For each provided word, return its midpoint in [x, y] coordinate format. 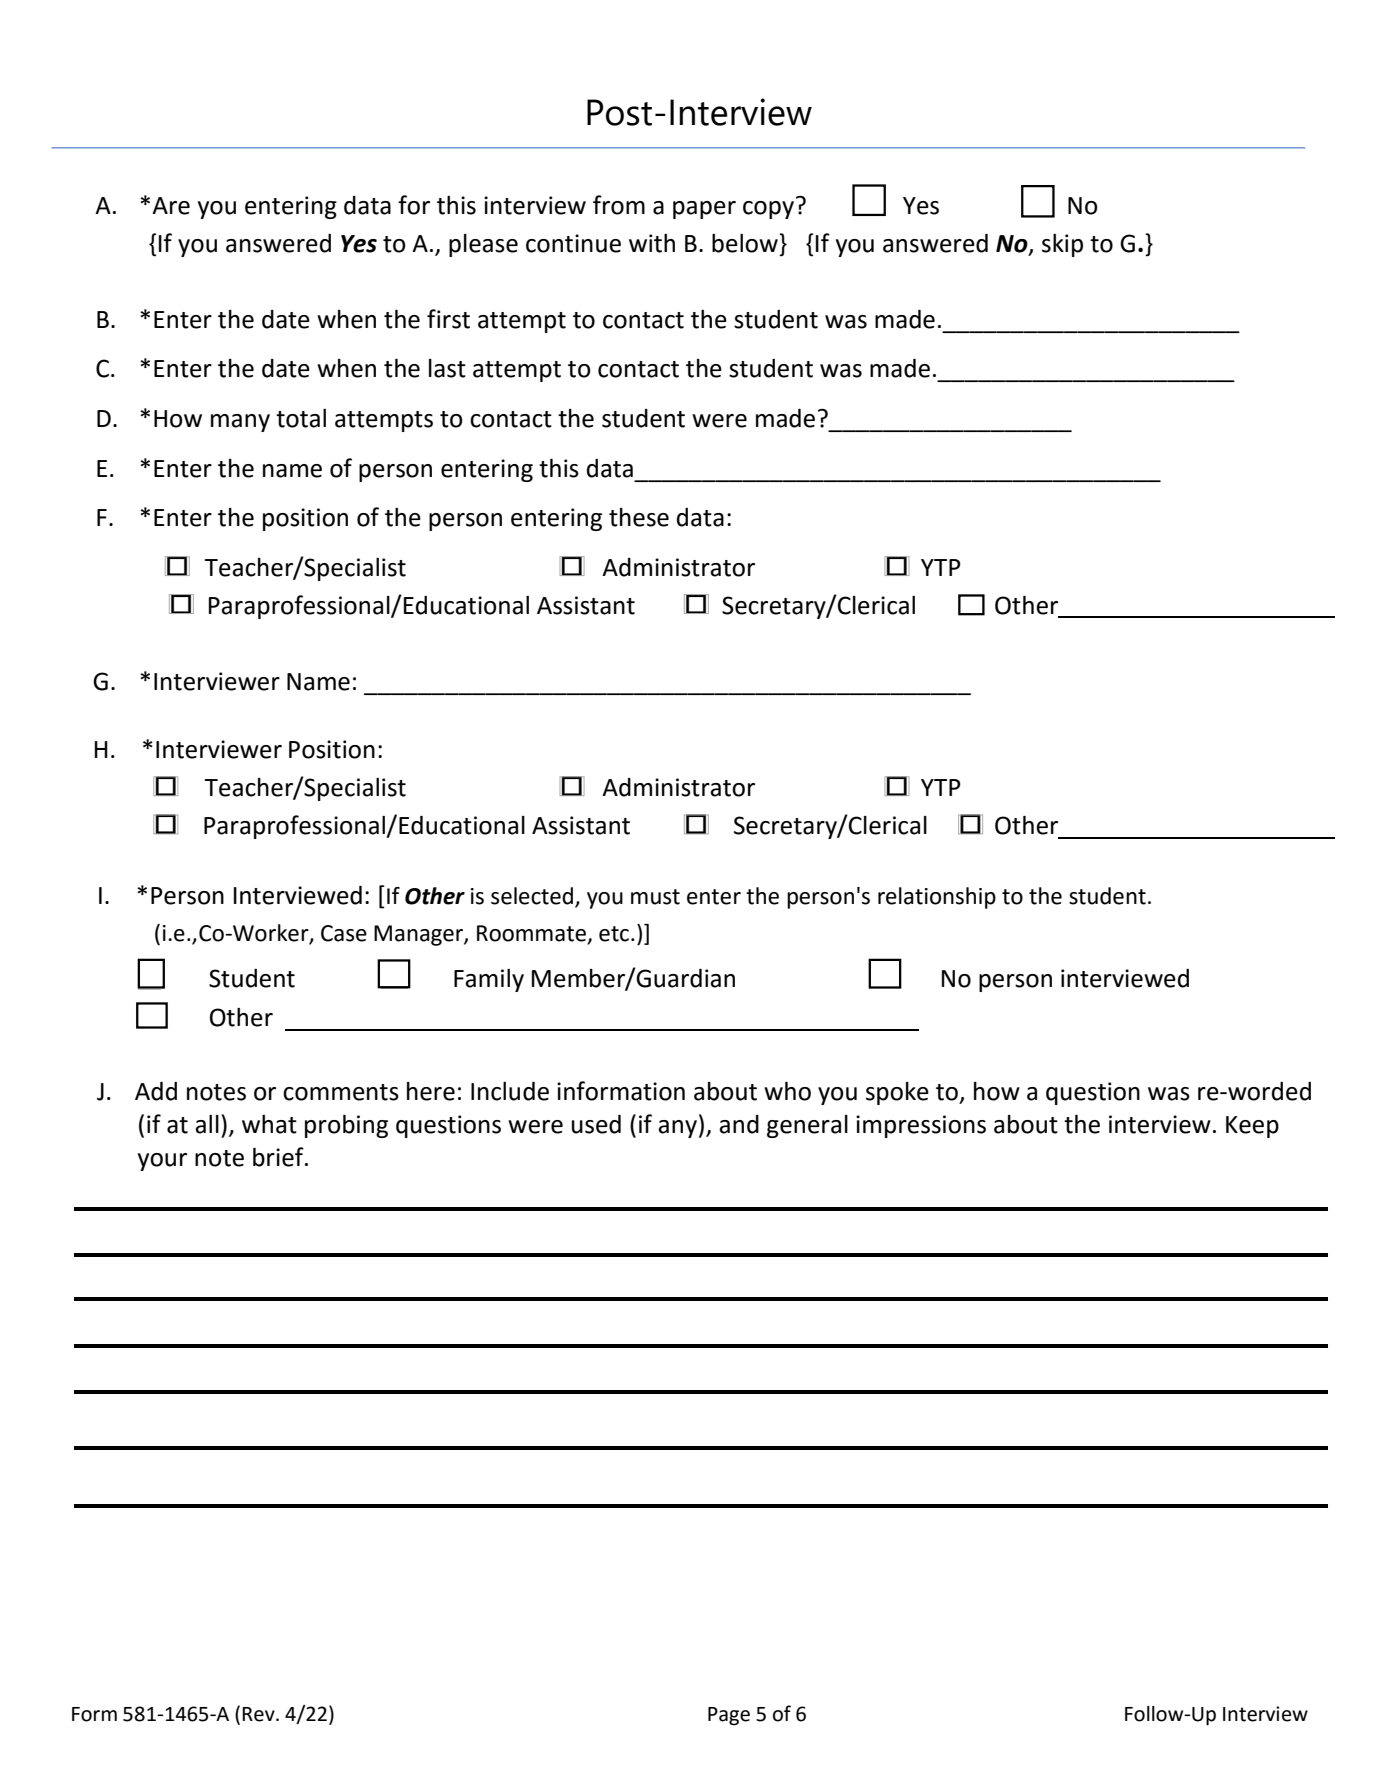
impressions [921, 1126]
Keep [1252, 1127]
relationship [937, 898]
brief [279, 1157]
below [746, 243]
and [739, 1124]
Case [344, 933]
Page [729, 1716]
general [807, 1126]
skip [1062, 245]
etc [614, 934]
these [639, 517]
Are [171, 206]
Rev [259, 1714]
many [240, 423]
